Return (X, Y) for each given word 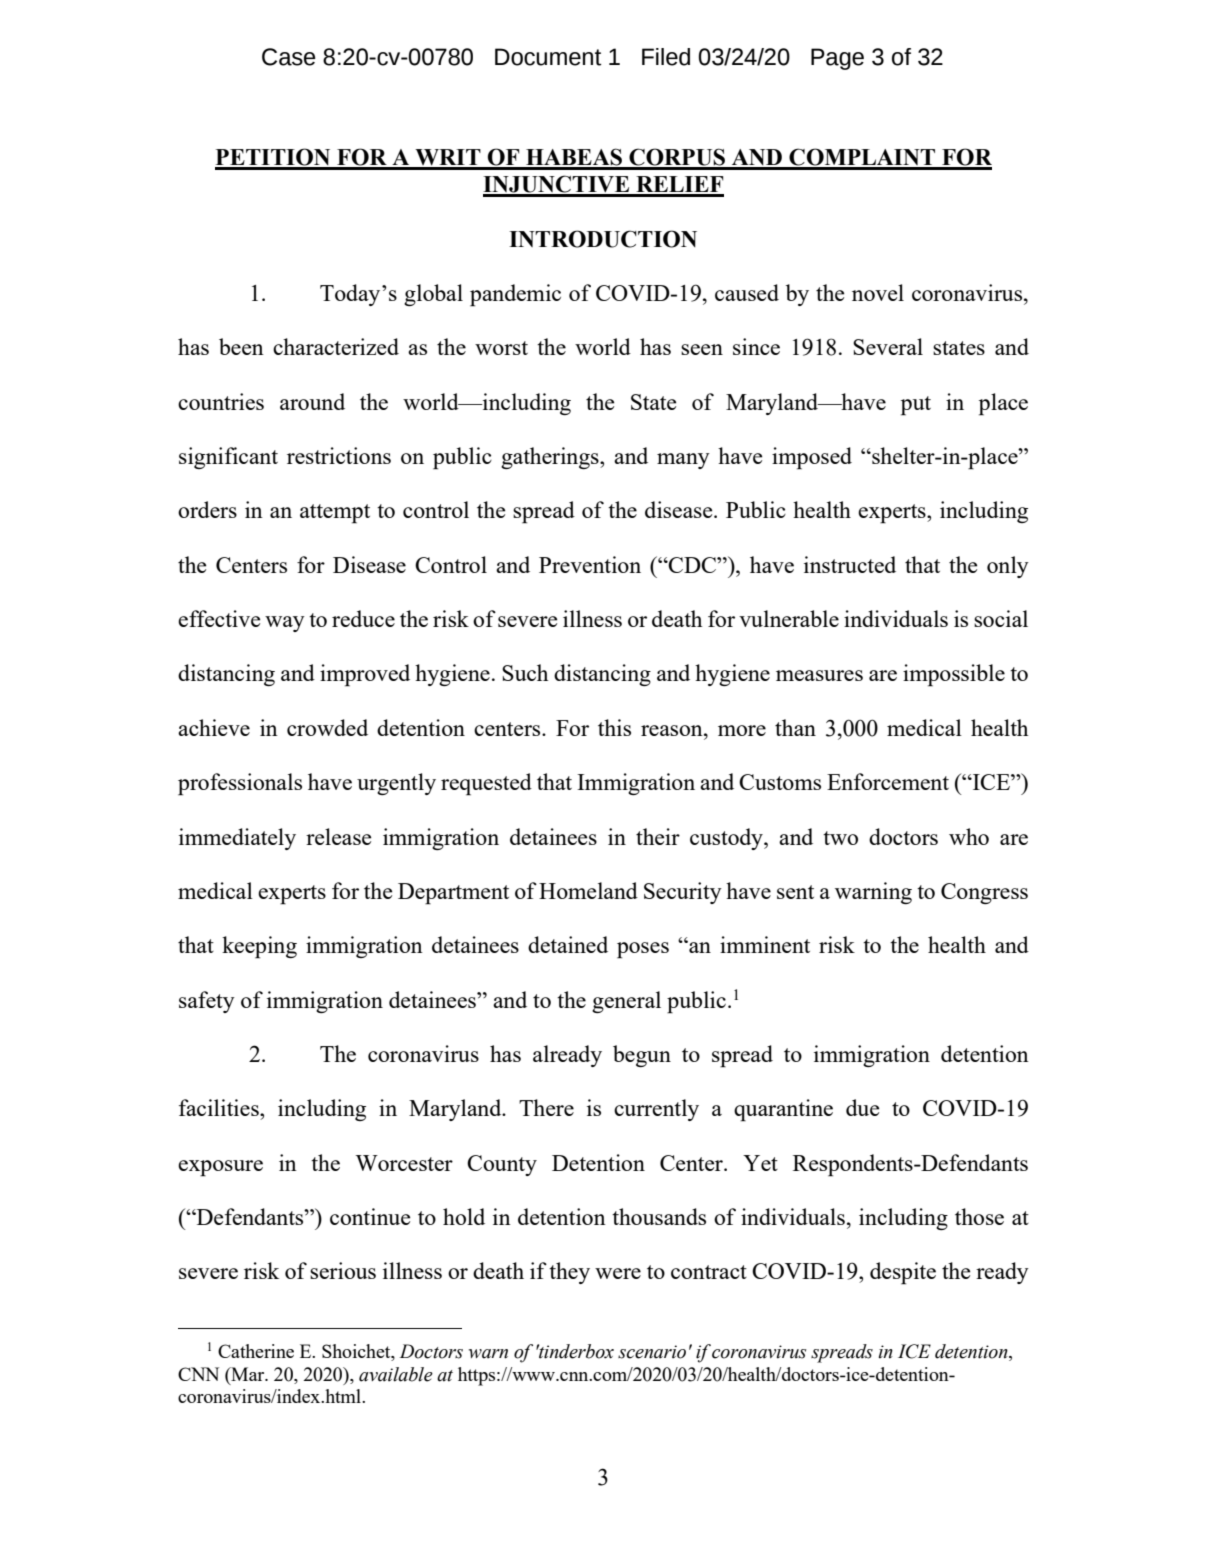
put (916, 406)
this (614, 727)
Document (548, 57)
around (312, 401)
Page (837, 59)
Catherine (256, 1351)
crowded (327, 727)
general (626, 1002)
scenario (652, 1352)
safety (207, 1002)
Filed (666, 57)
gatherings (551, 458)
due (862, 1107)
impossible (954, 675)
